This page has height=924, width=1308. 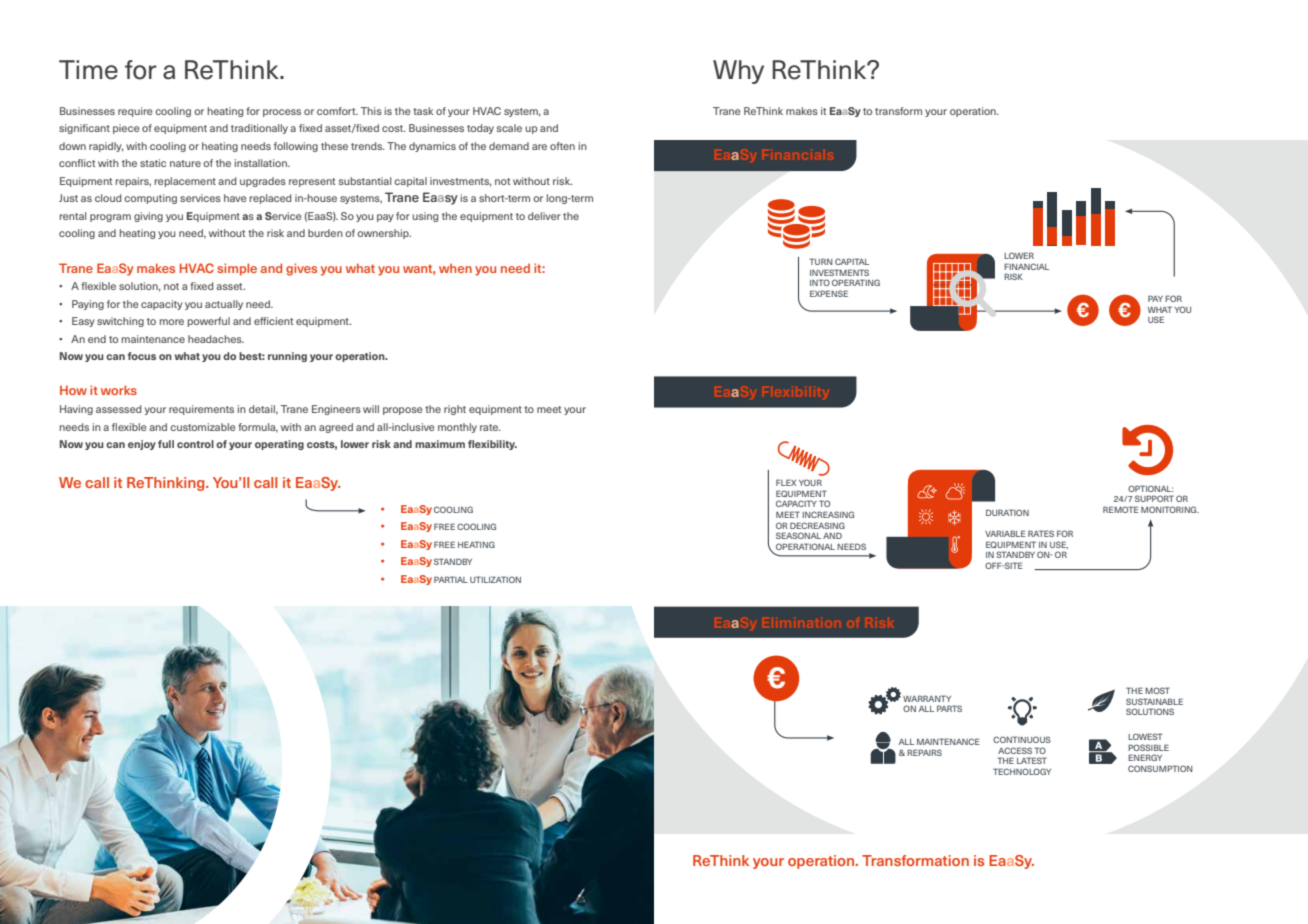 I want to click on VARIABLE, so click(x=1005, y=533).
